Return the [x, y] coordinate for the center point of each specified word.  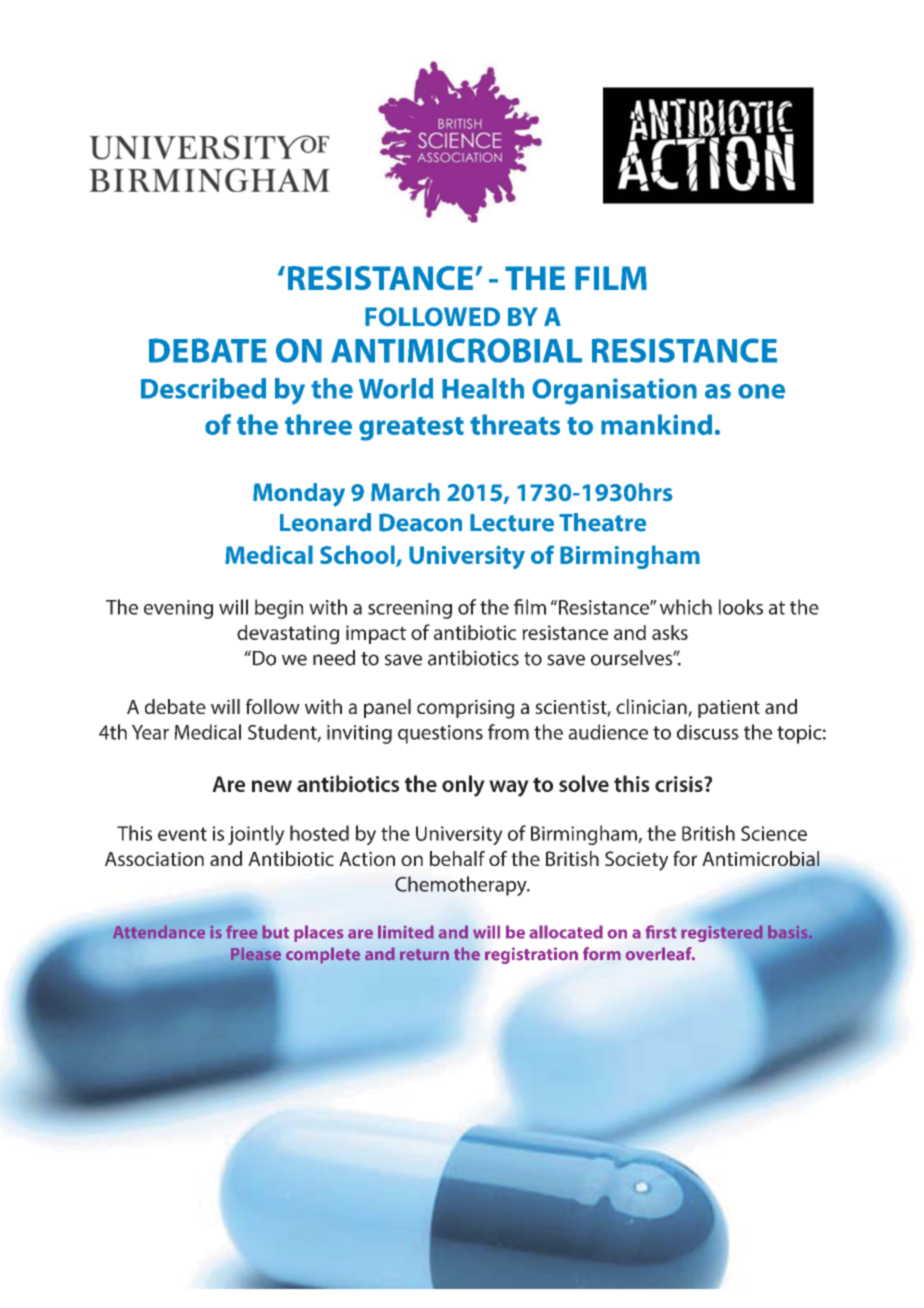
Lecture [512, 523]
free [241, 932]
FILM [611, 278]
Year [150, 732]
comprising [465, 709]
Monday [299, 495]
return [424, 955]
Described [203, 388]
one [761, 391]
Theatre [602, 522]
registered [722, 934]
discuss [708, 732]
